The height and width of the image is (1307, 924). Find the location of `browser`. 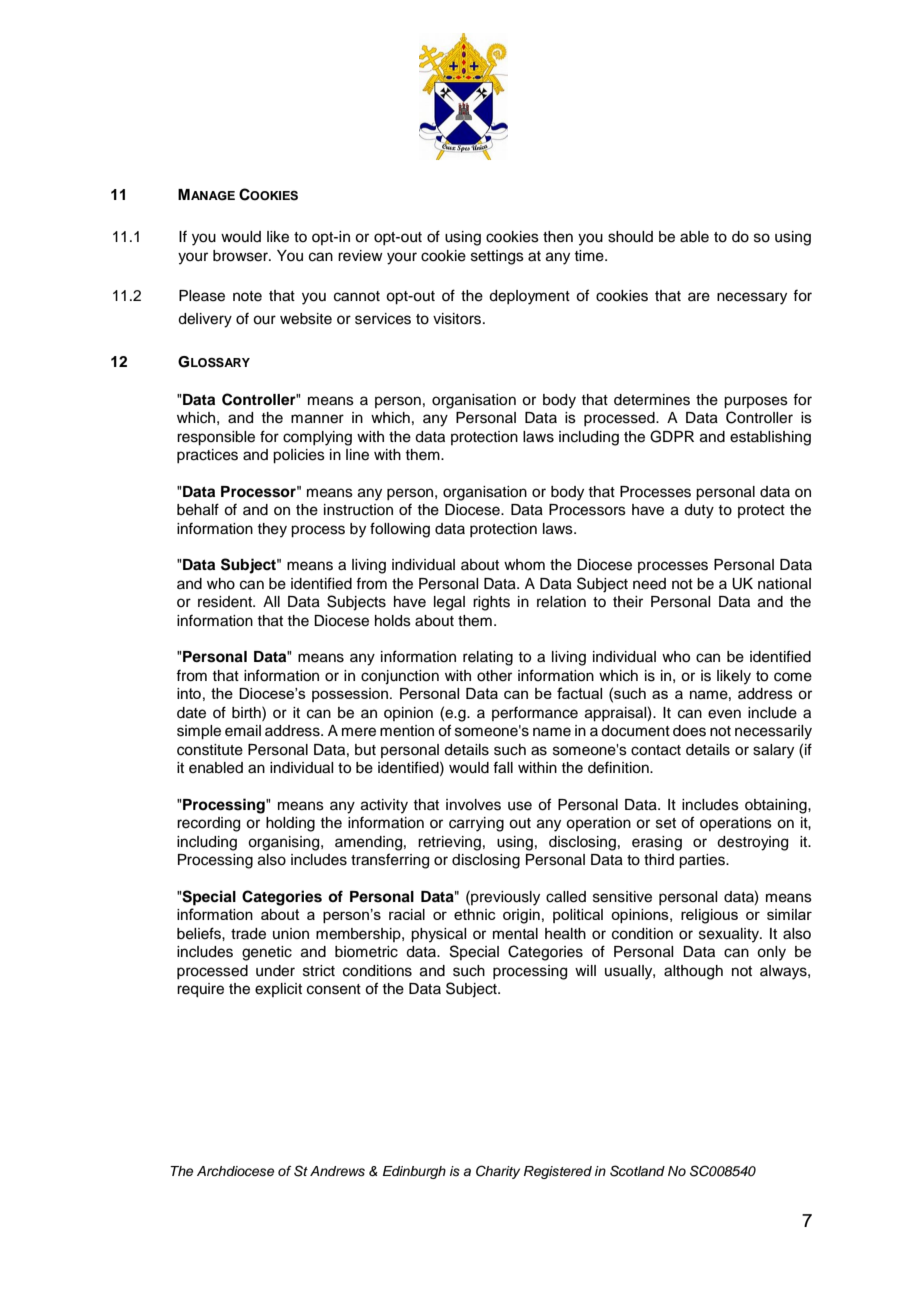

browser is located at coordinates (241, 256).
